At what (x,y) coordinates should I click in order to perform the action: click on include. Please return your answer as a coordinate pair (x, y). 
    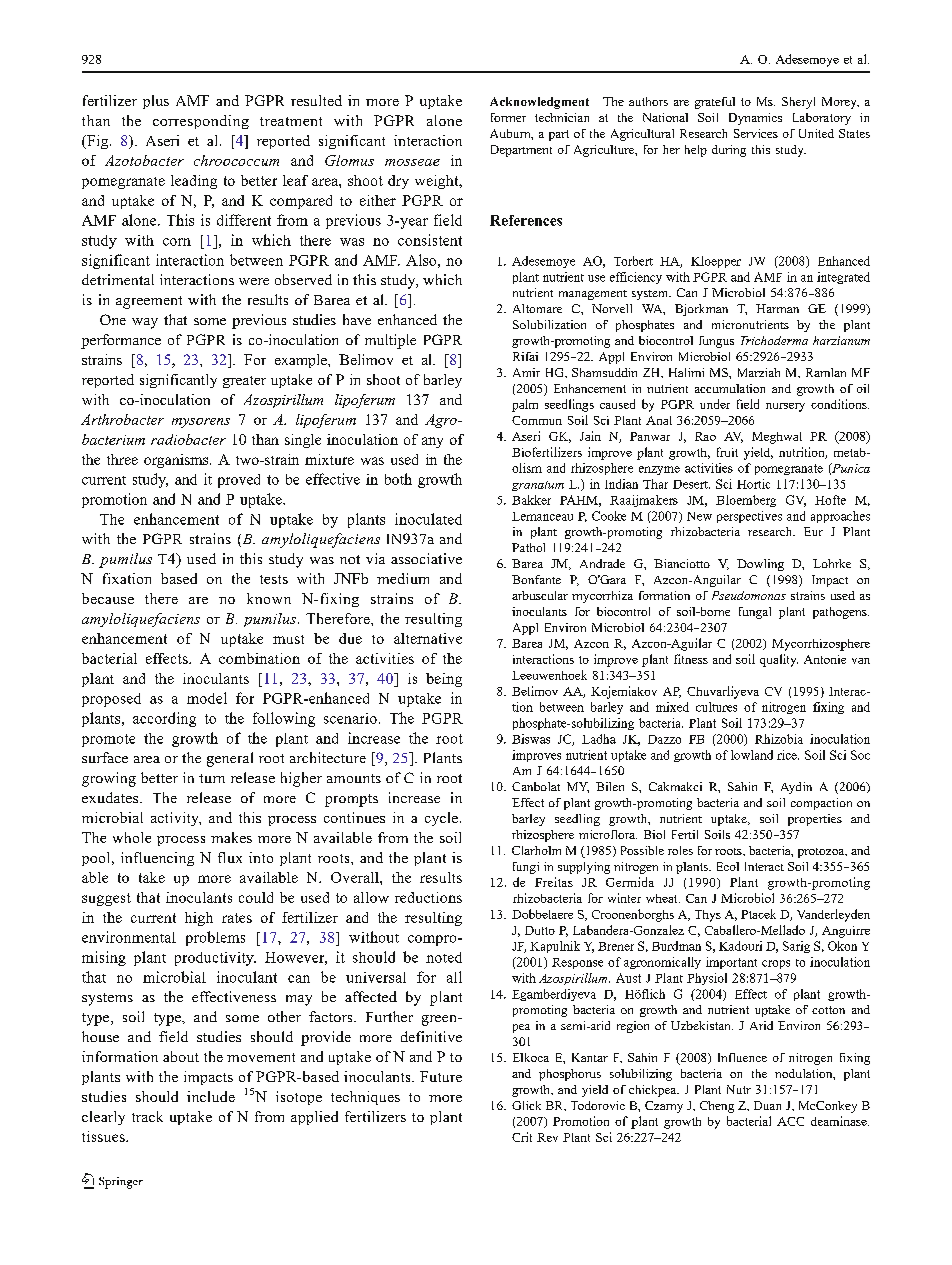
    Looking at the image, I should click on (211, 1096).
